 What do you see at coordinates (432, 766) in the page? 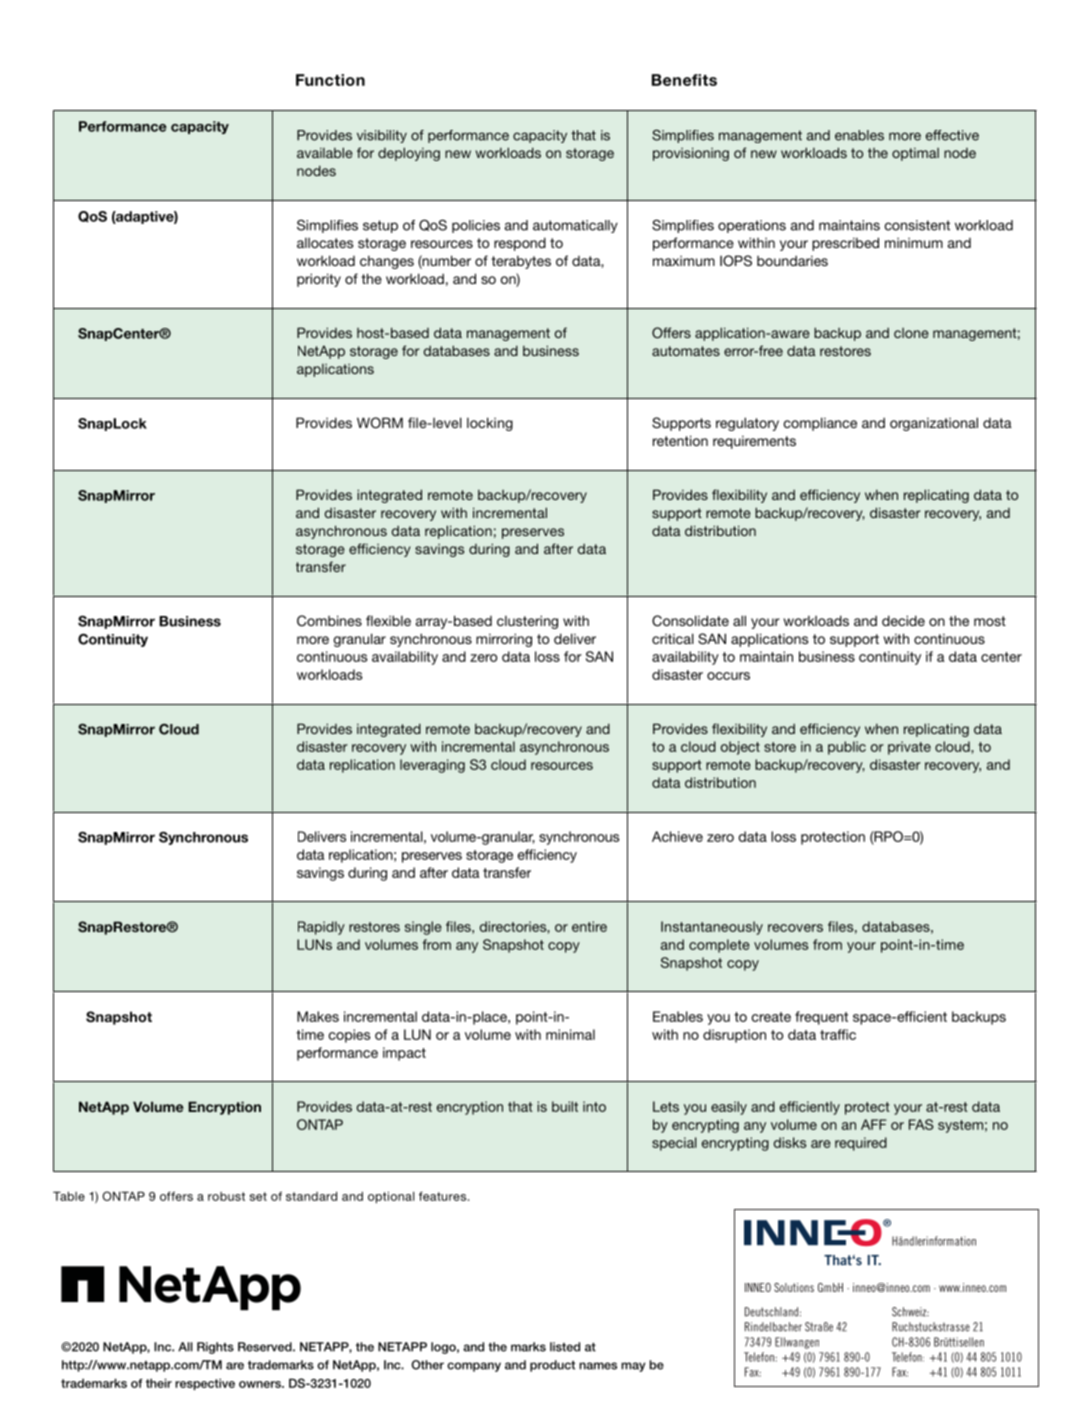
I see `leveraging` at bounding box center [432, 766].
